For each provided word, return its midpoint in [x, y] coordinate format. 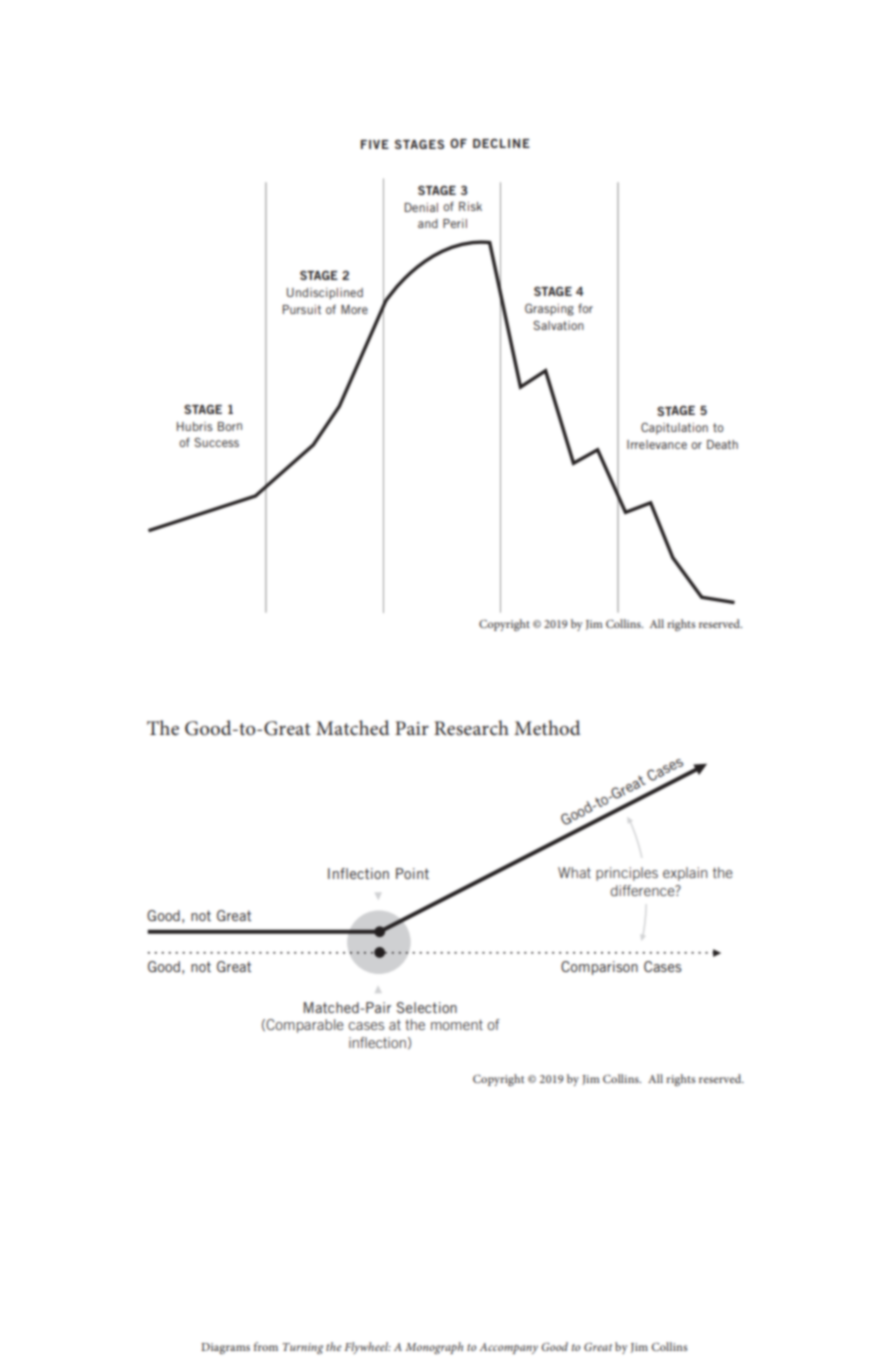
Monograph [434, 1348]
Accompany [508, 1348]
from [266, 1346]
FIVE [375, 144]
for [585, 308]
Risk [470, 206]
